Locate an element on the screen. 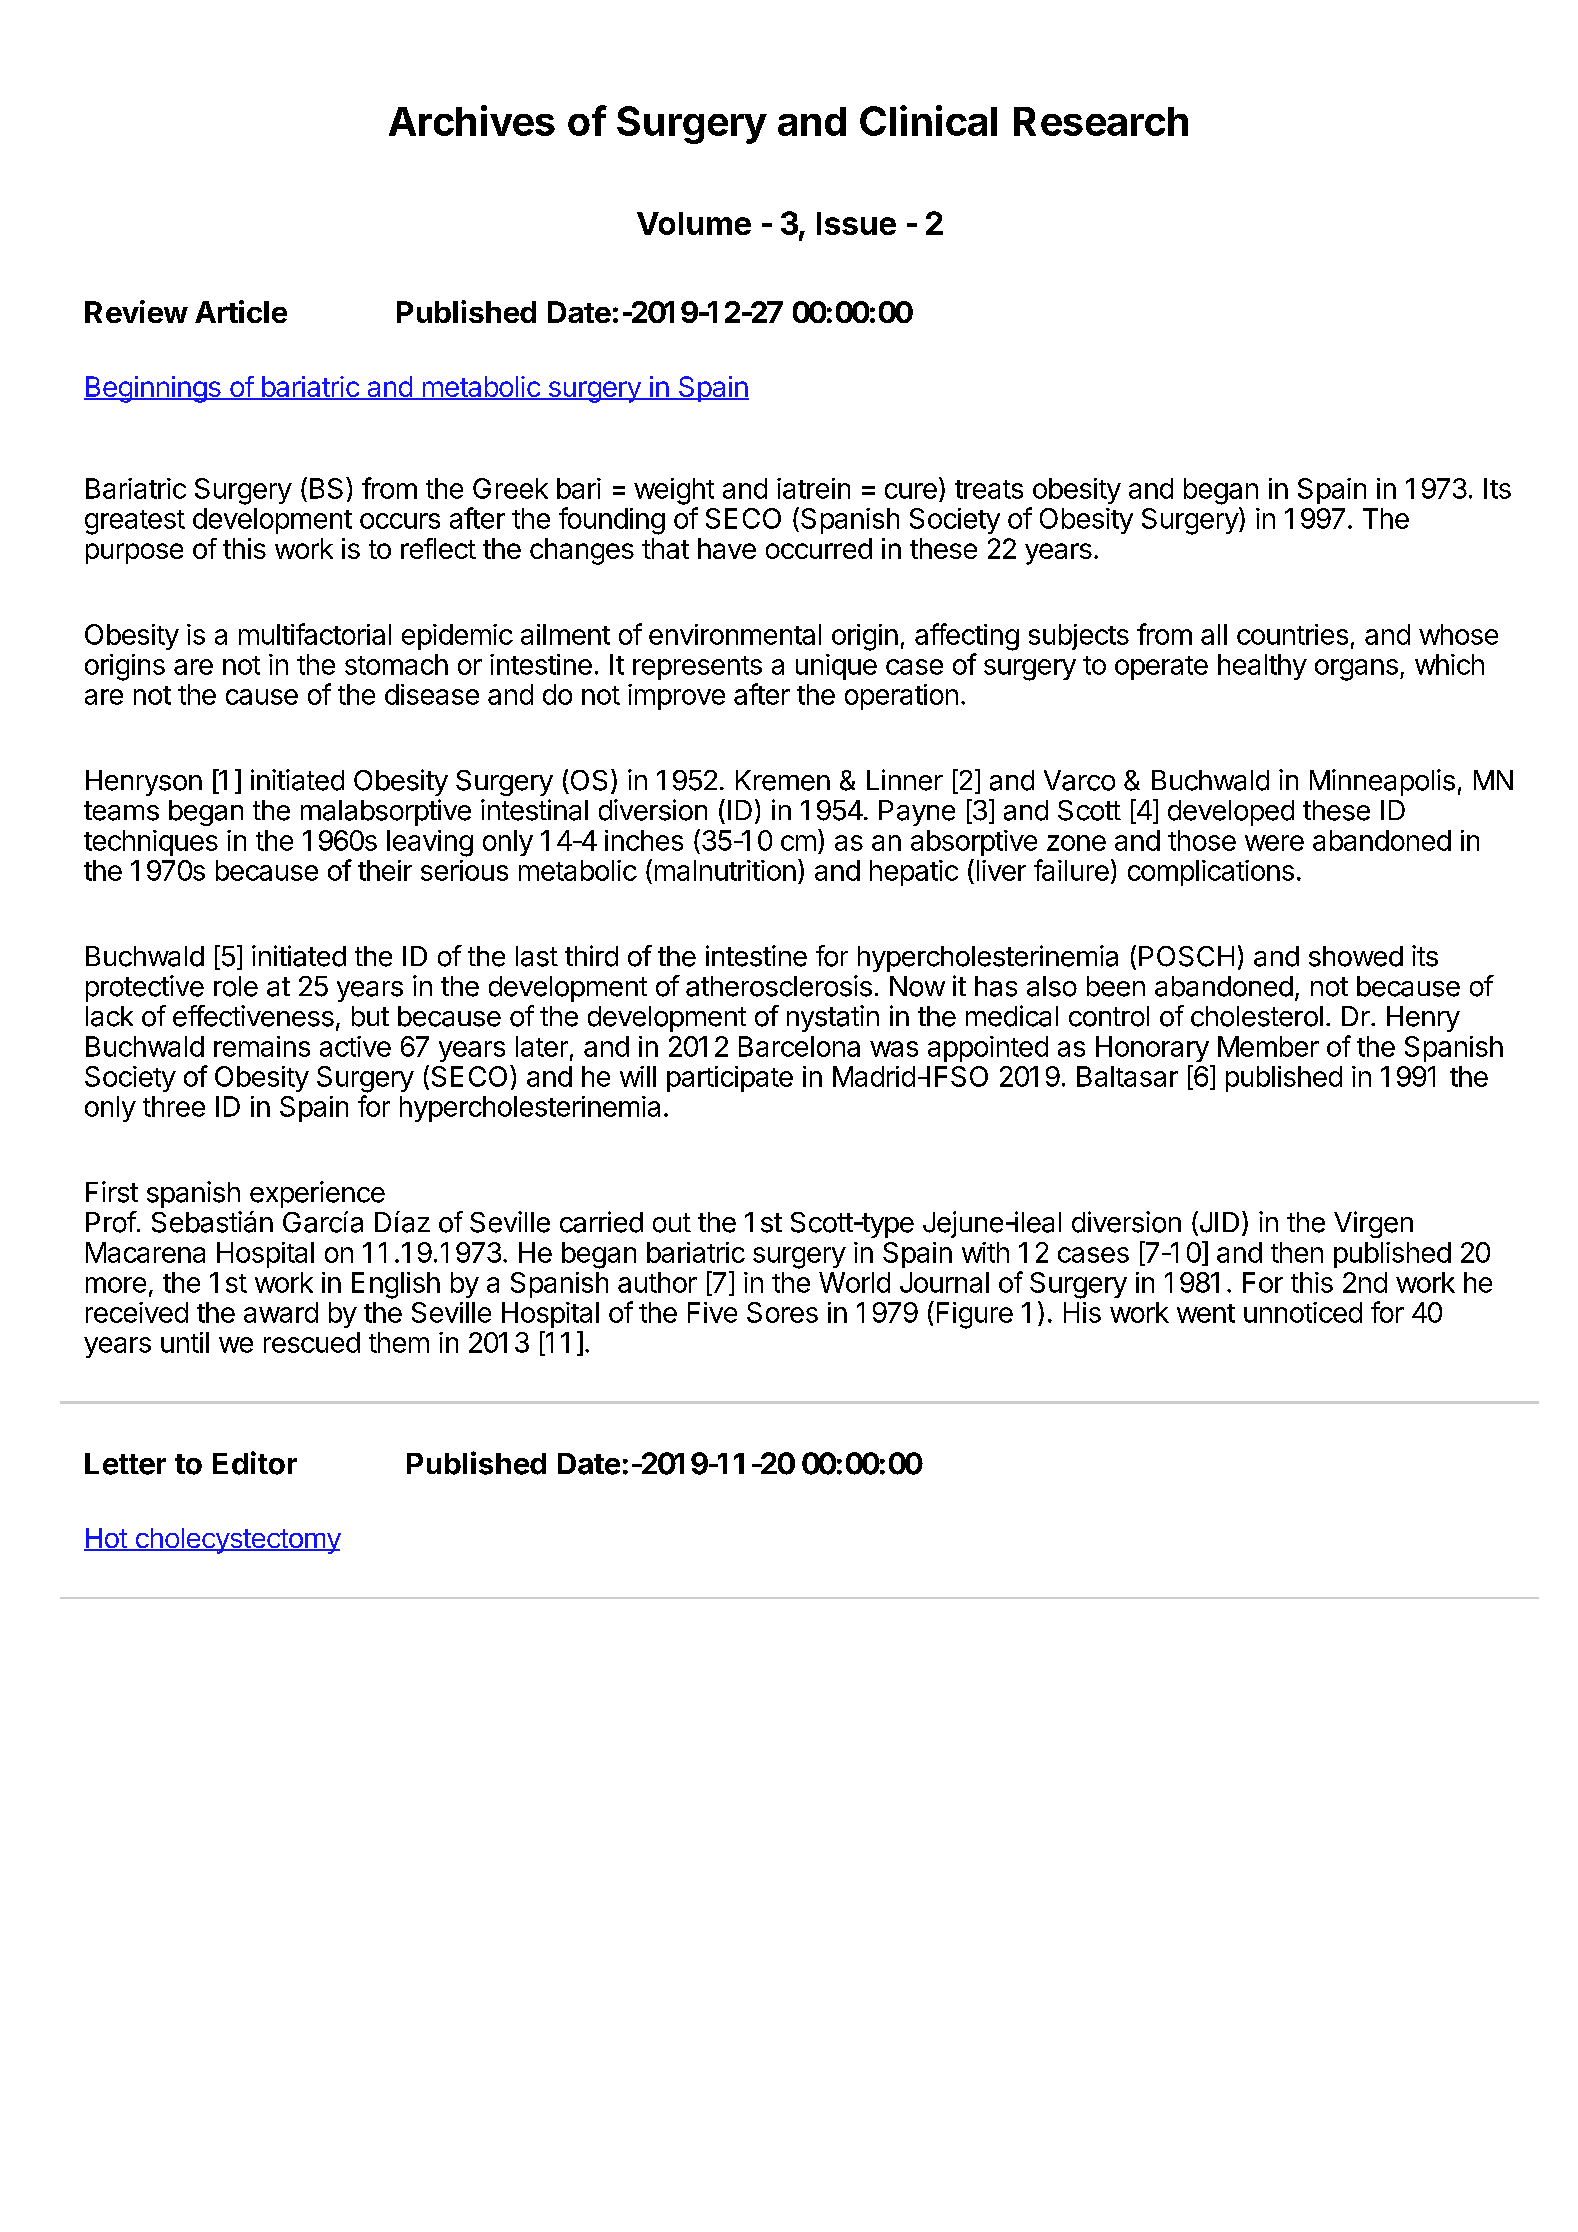 The width and height of the screenshot is (1578, 2232). environmental is located at coordinates (735, 634).
